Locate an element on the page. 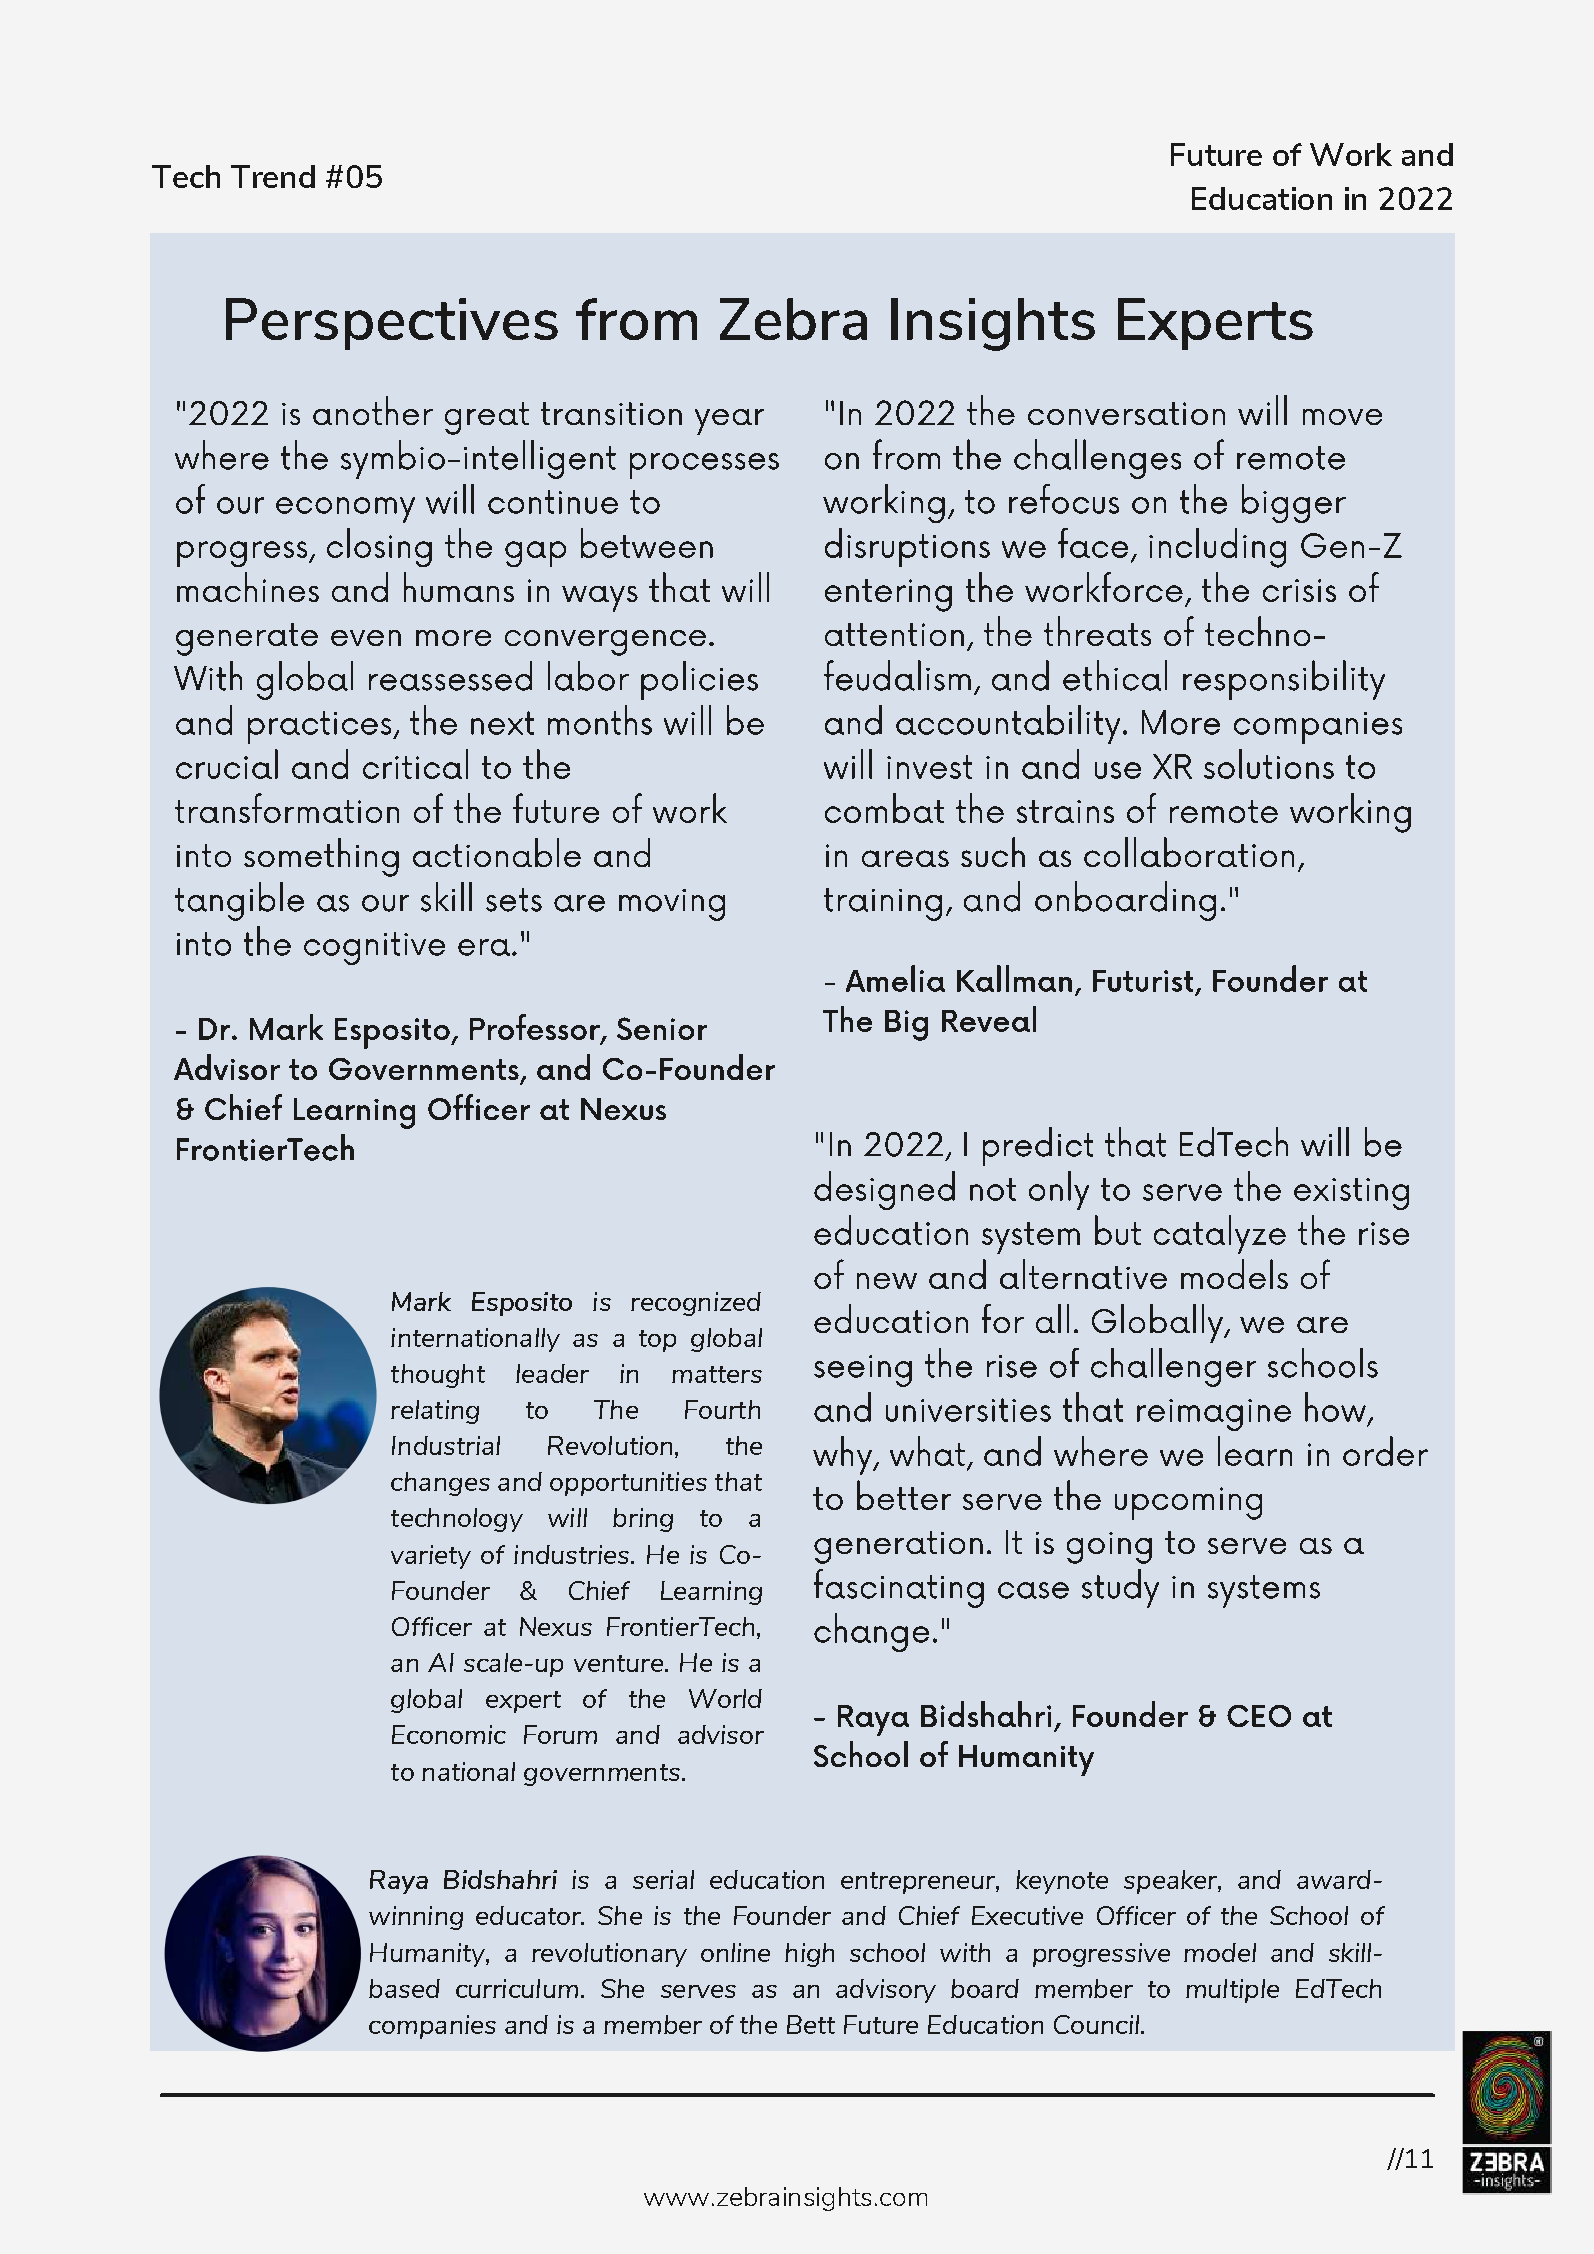  high is located at coordinates (809, 1955).
